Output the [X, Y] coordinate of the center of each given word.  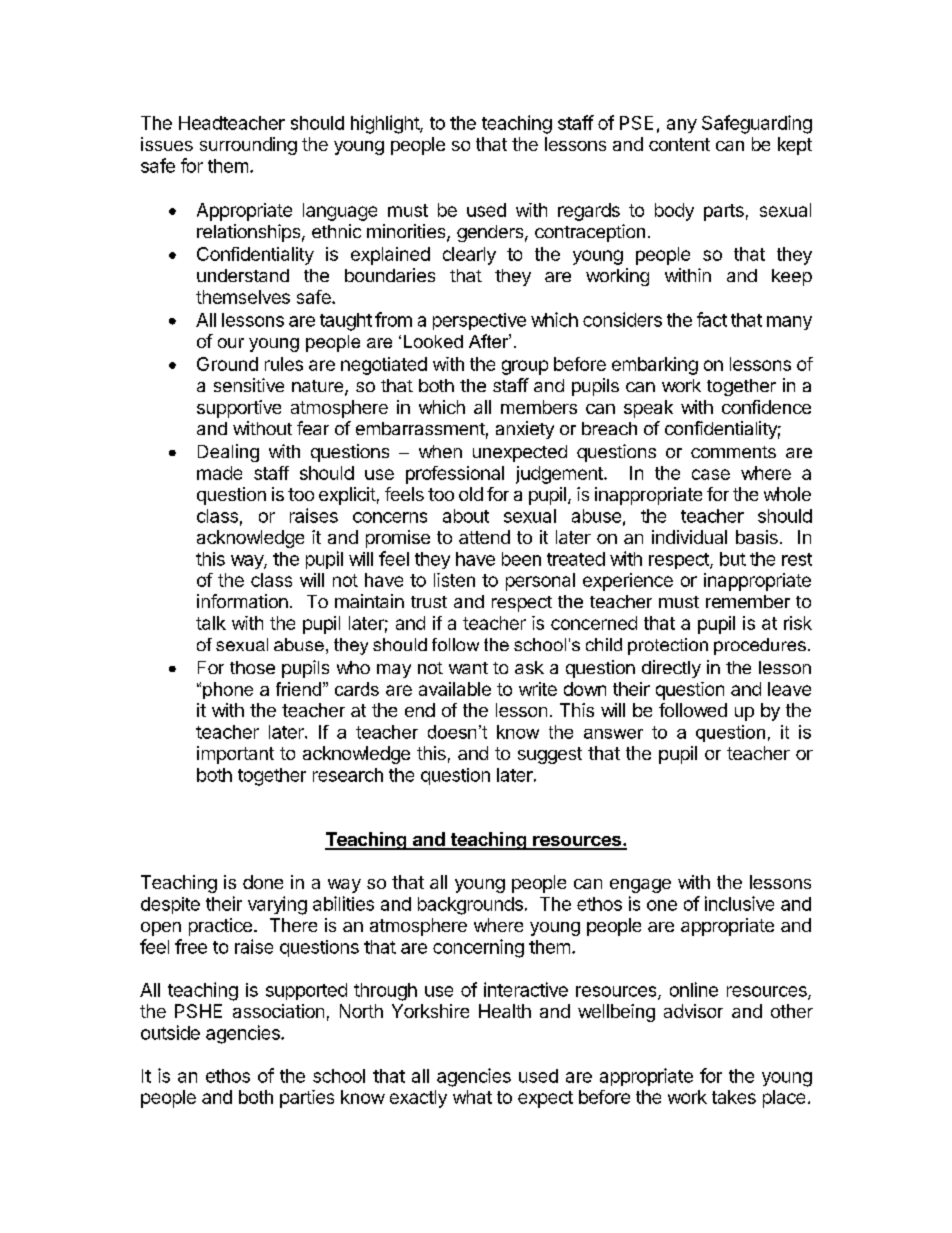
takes [734, 1097]
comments [733, 452]
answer [613, 734]
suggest [550, 755]
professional [455, 475]
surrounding [248, 146]
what [472, 1097]
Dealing [228, 453]
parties [307, 1099]
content [679, 144]
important [235, 755]
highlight [386, 124]
